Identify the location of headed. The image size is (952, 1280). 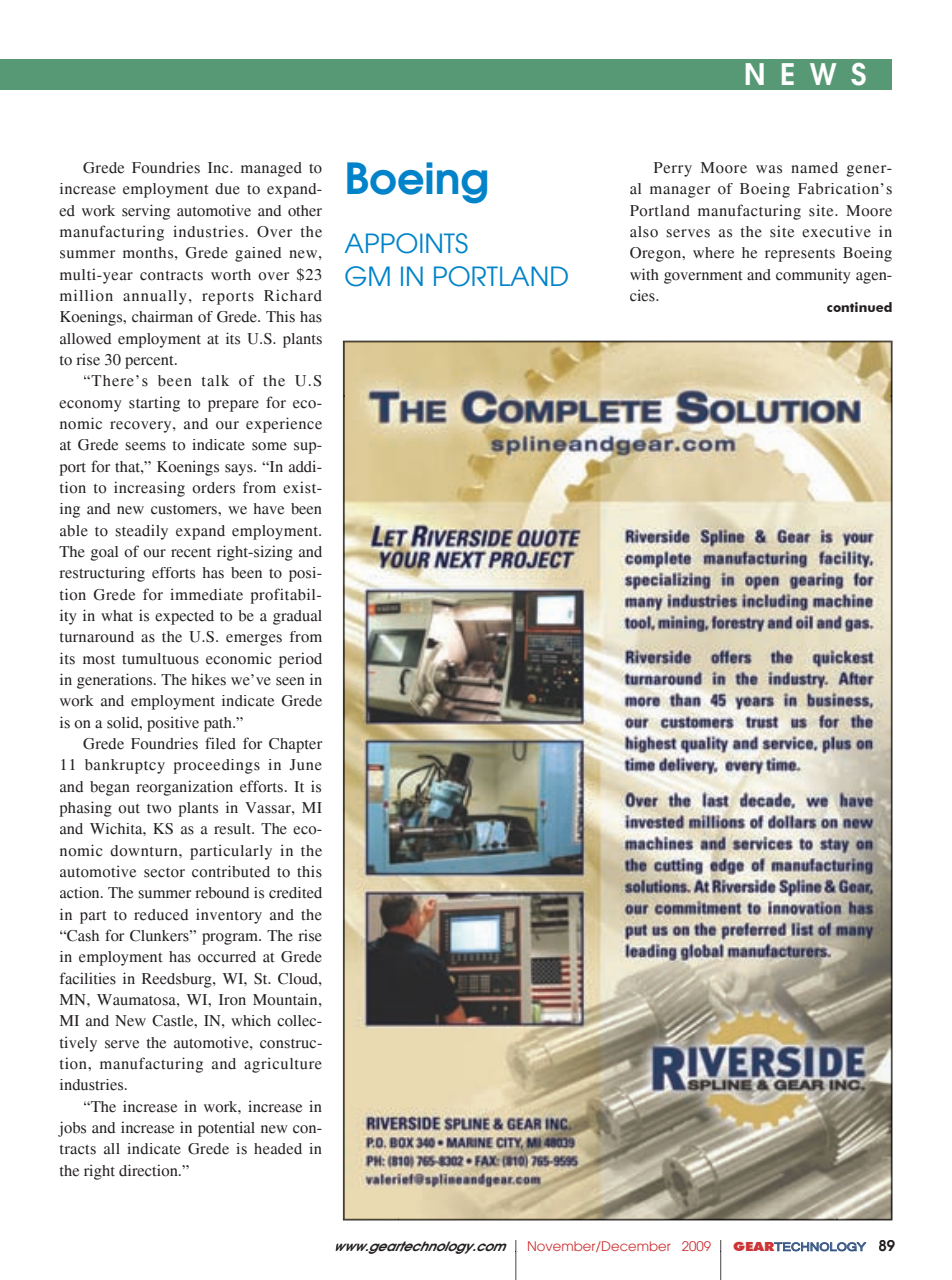
(278, 1149).
